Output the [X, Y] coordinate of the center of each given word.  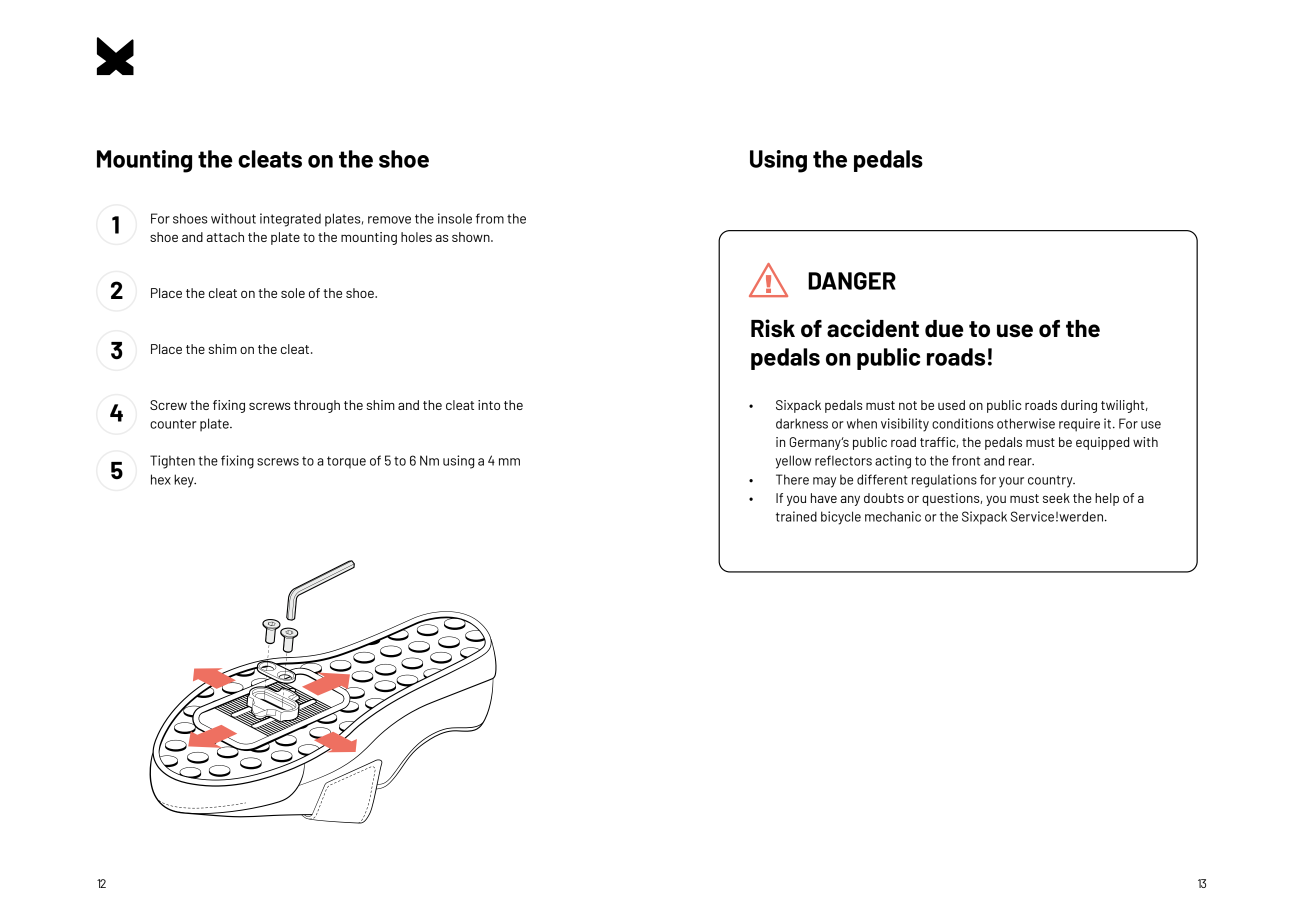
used [951, 405]
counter [173, 424]
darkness [802, 423]
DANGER [852, 281]
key [185, 481]
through [317, 406]
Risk [773, 328]
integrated [290, 220]
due [944, 328]
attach [225, 237]
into [489, 405]
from [490, 218]
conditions [962, 423]
